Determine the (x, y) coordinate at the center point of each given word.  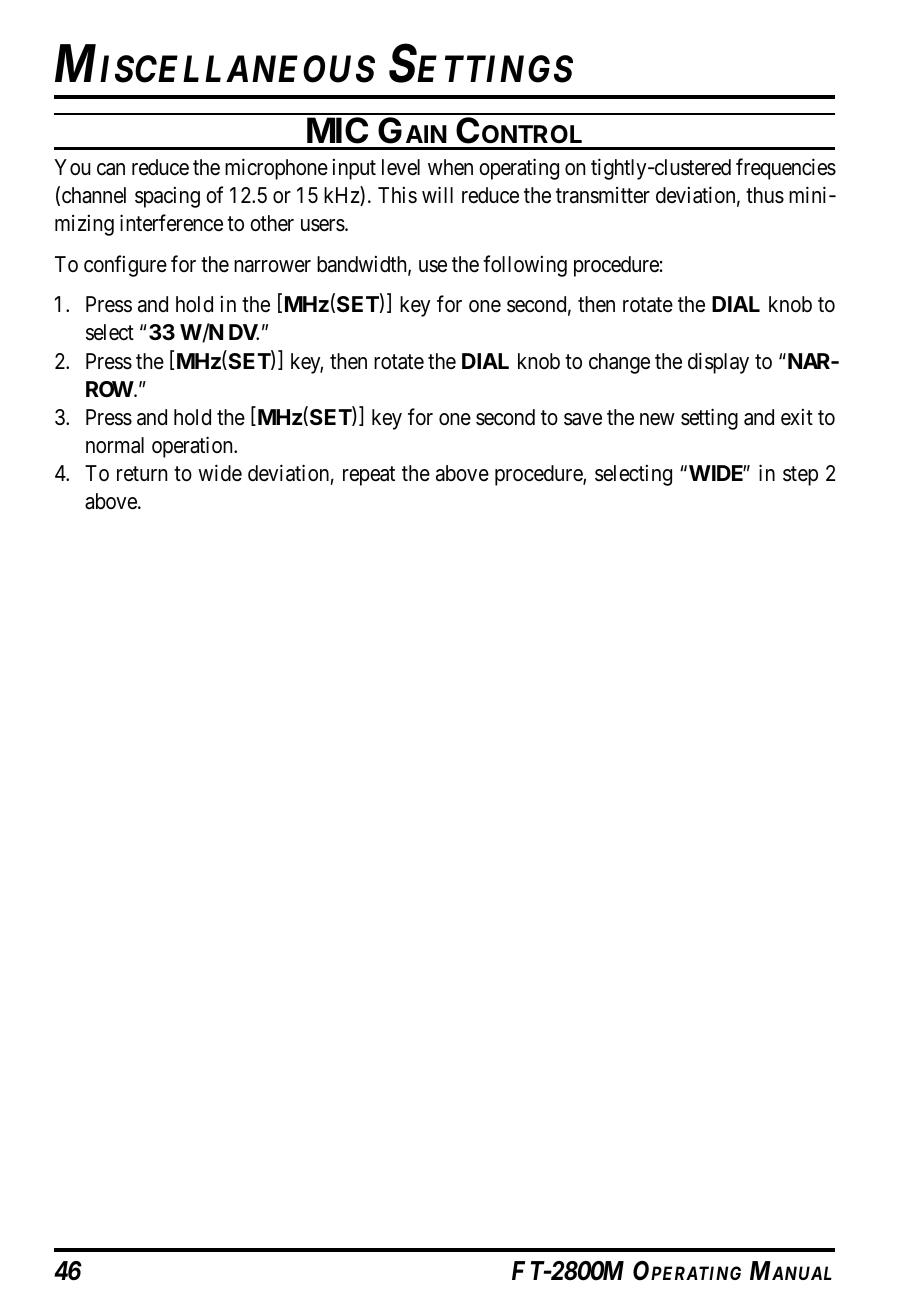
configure (125, 266)
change (619, 363)
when (450, 167)
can (111, 169)
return (142, 474)
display (718, 363)
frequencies (786, 169)
